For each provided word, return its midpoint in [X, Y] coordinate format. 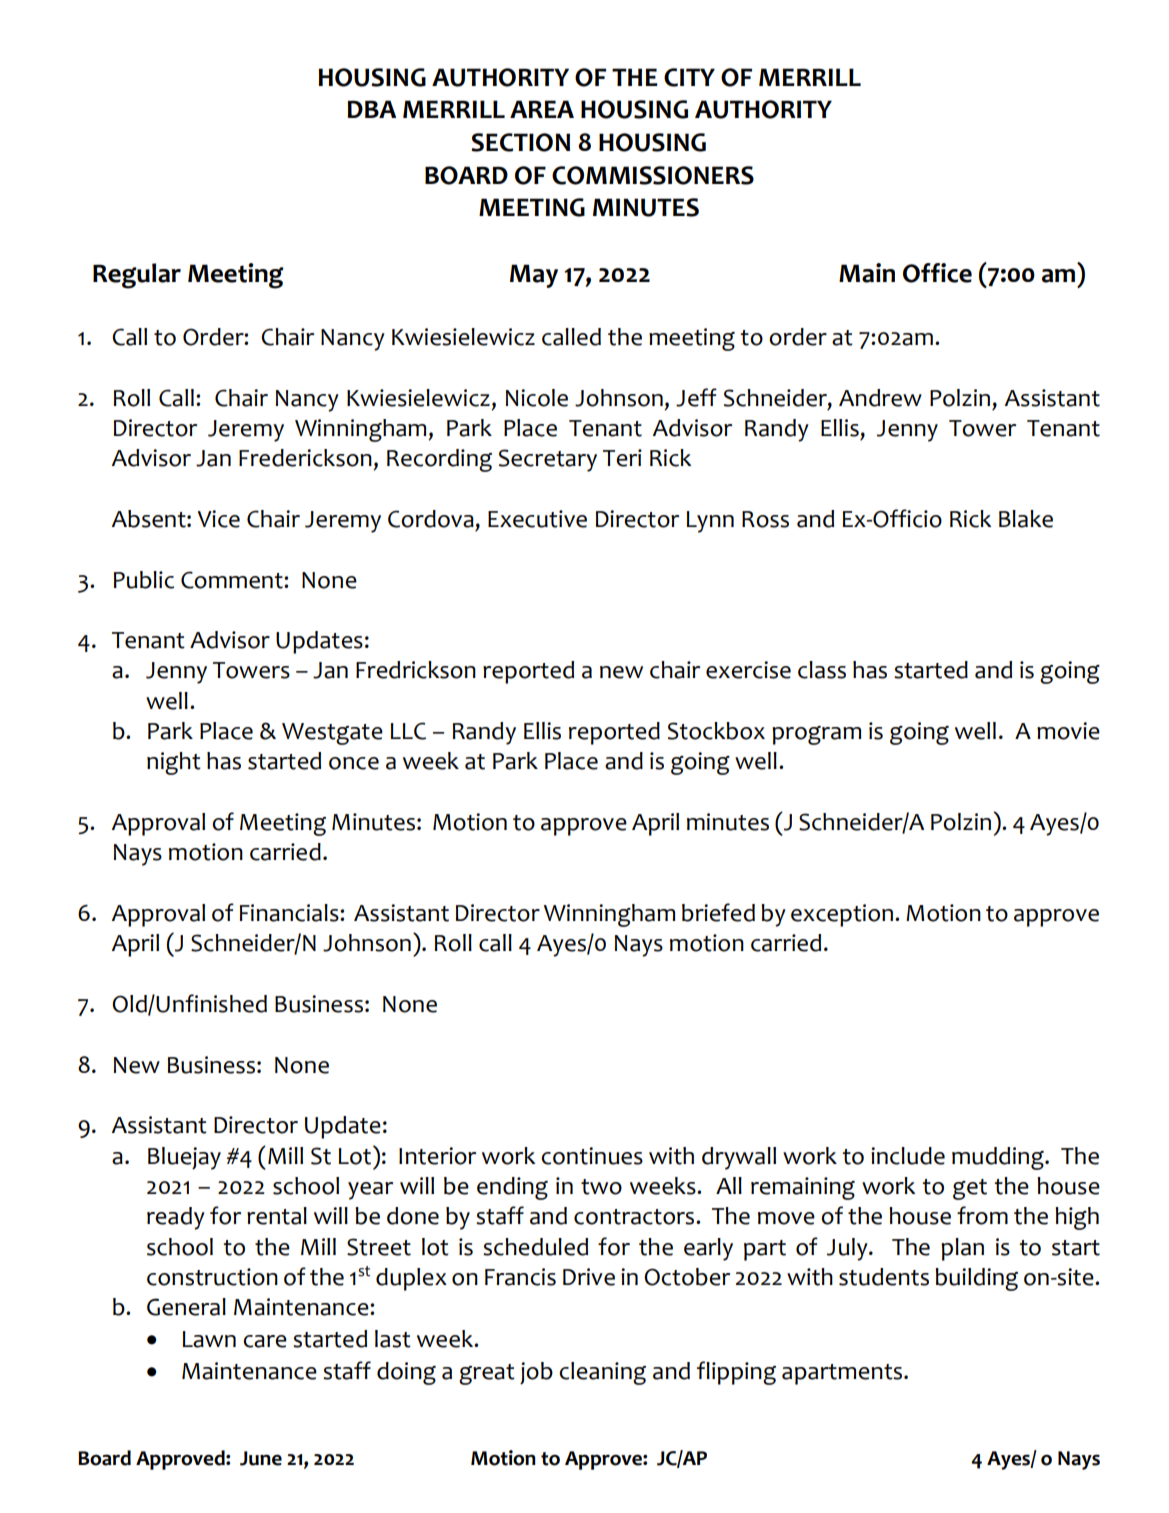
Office [937, 273]
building [976, 1279]
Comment [233, 580]
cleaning [602, 1373]
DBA [371, 109]
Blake [1026, 519]
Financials [290, 913]
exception [842, 915]
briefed [718, 912]
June [261, 1458]
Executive [537, 519]
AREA [542, 109]
